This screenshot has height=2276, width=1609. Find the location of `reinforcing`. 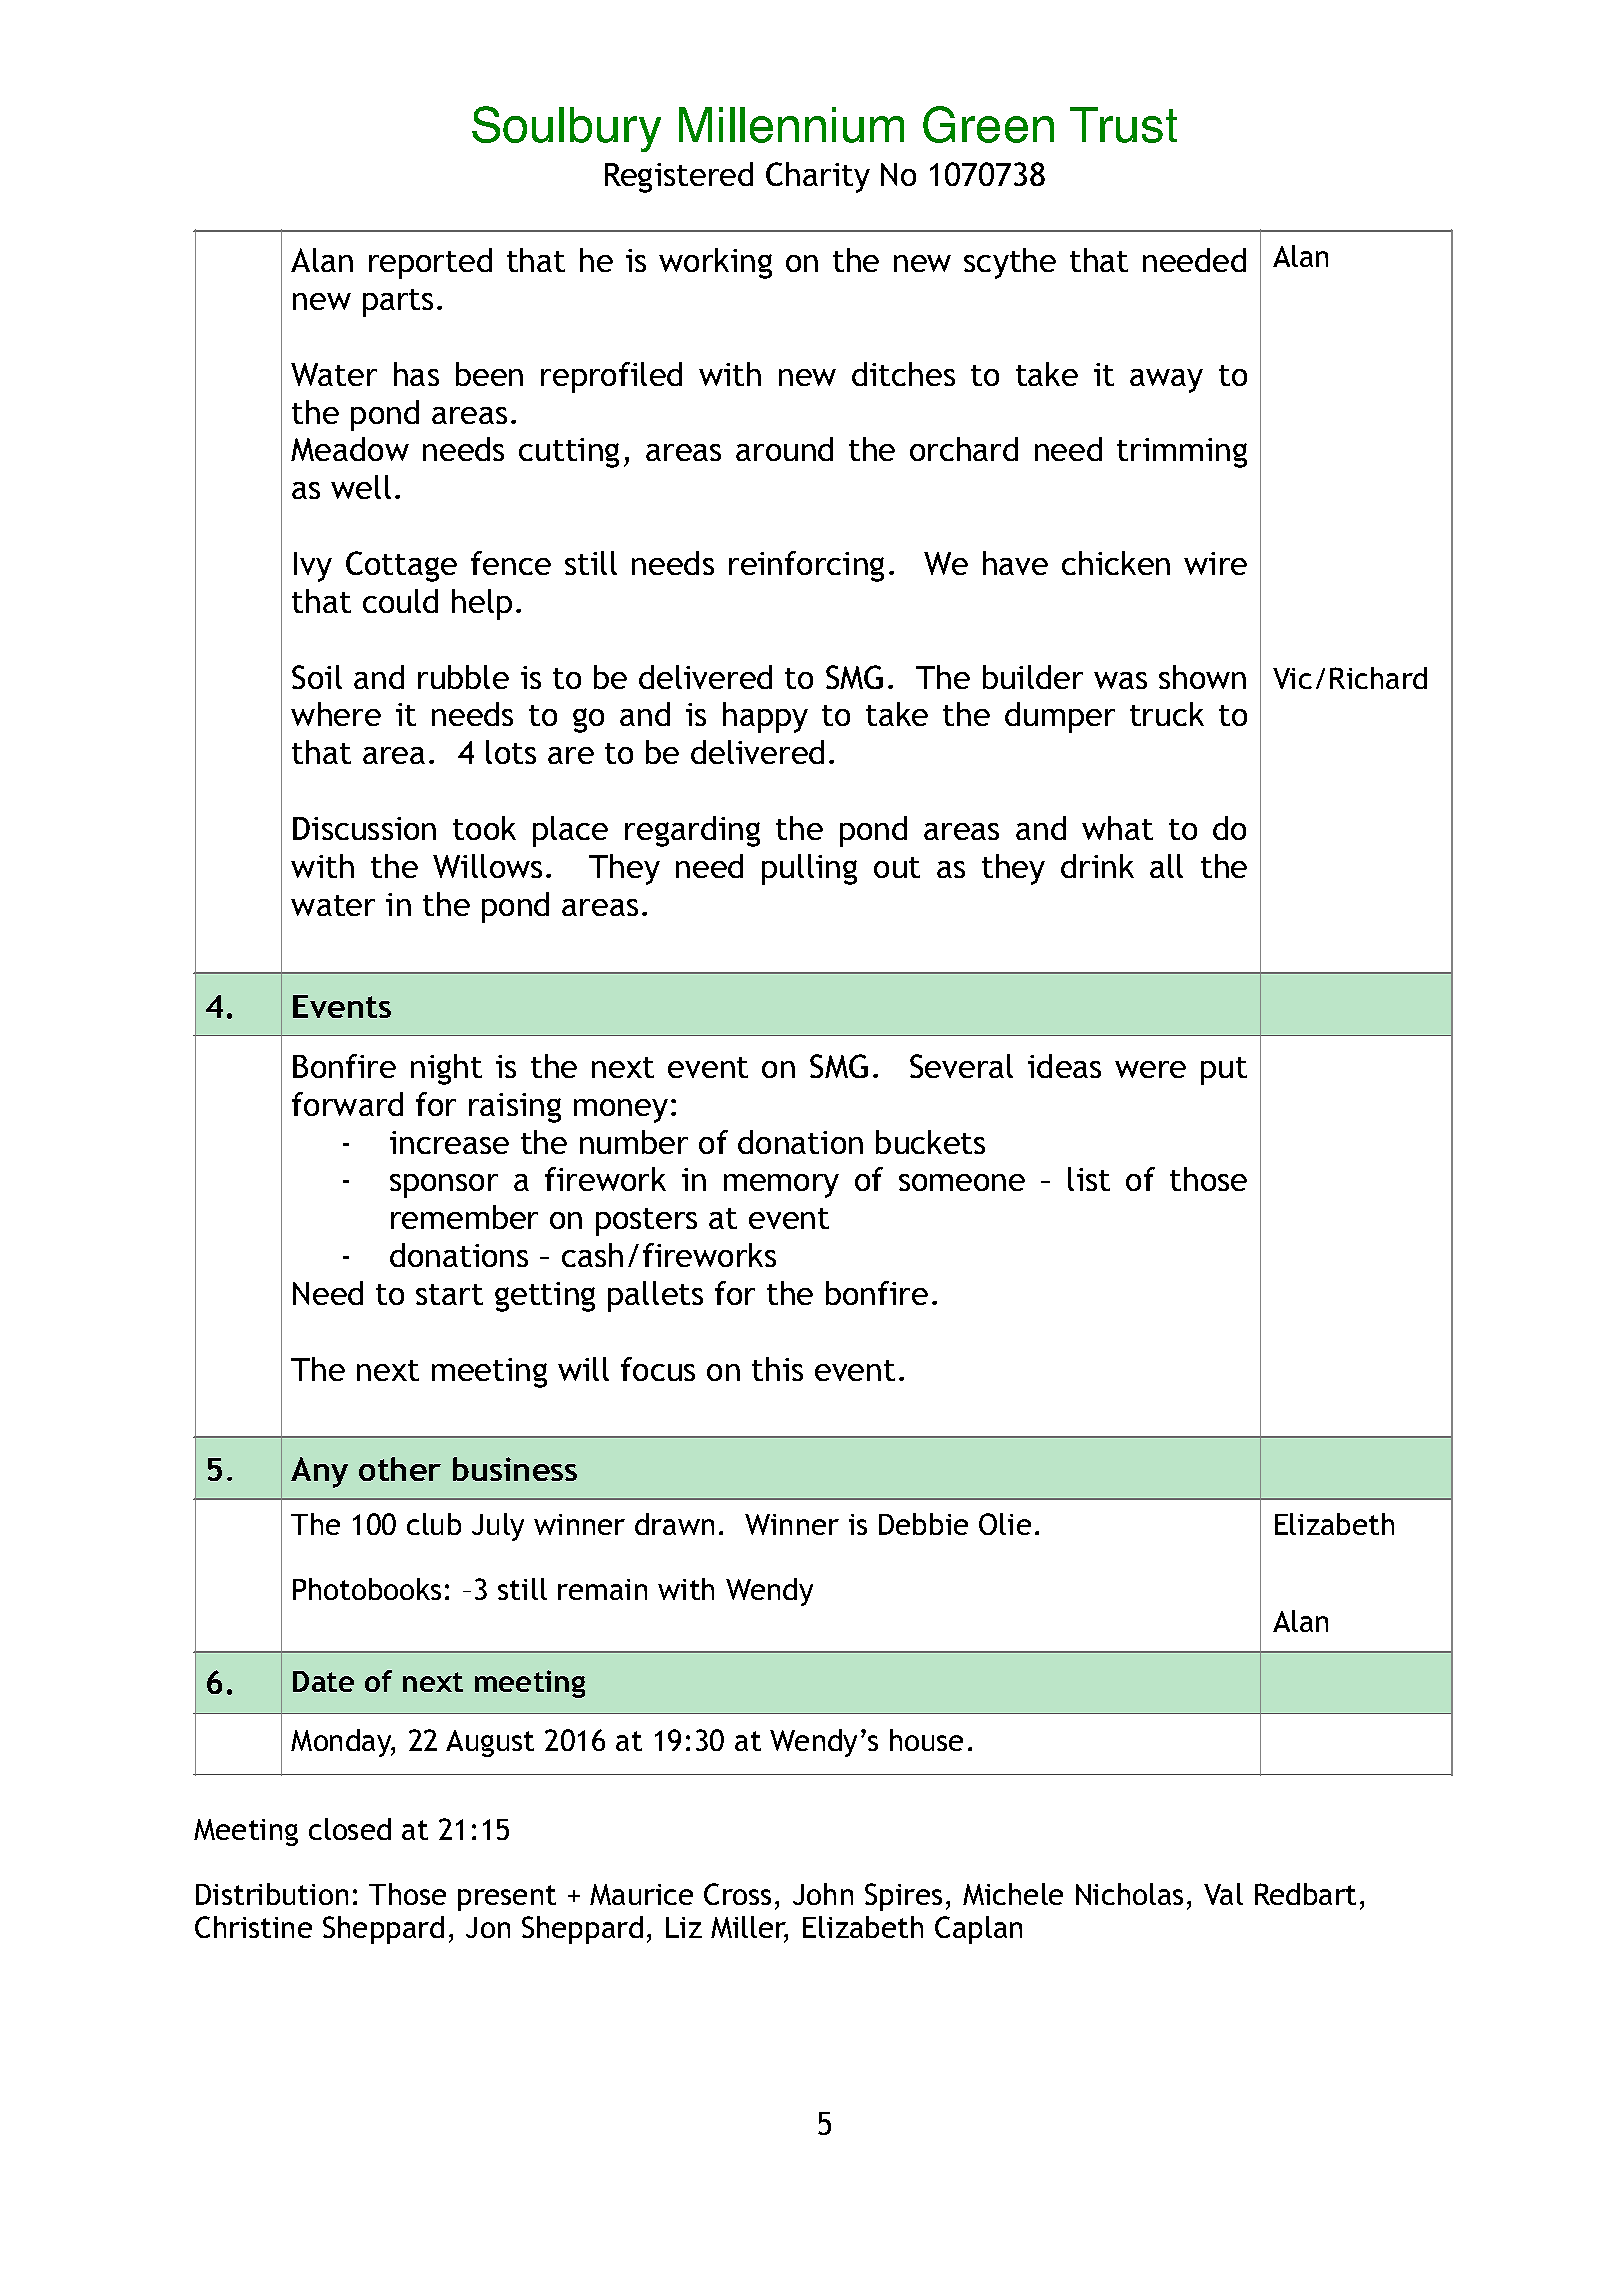

reinforcing is located at coordinates (806, 566).
